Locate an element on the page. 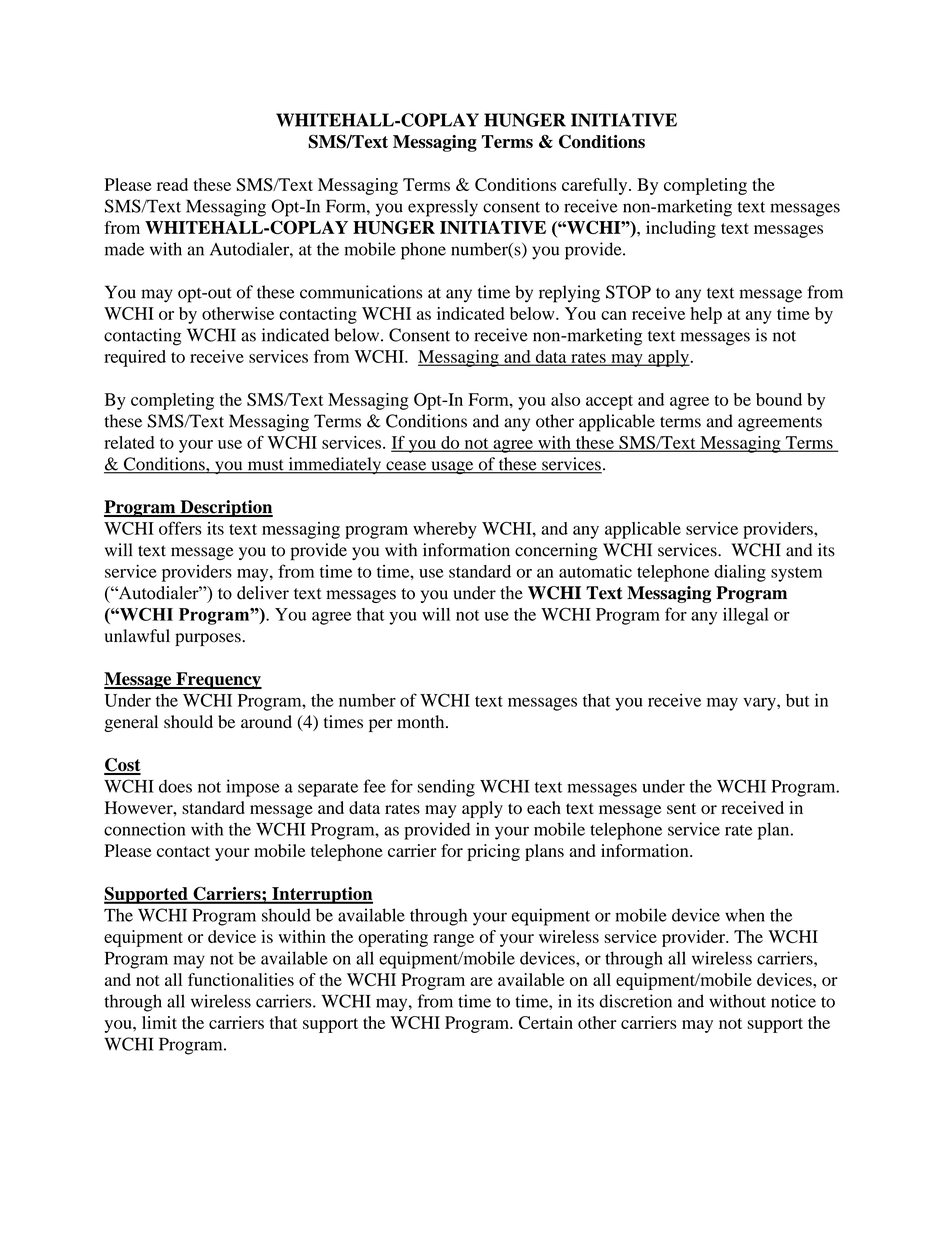 The height and width of the image is (1233, 952). illegal is located at coordinates (746, 616).
